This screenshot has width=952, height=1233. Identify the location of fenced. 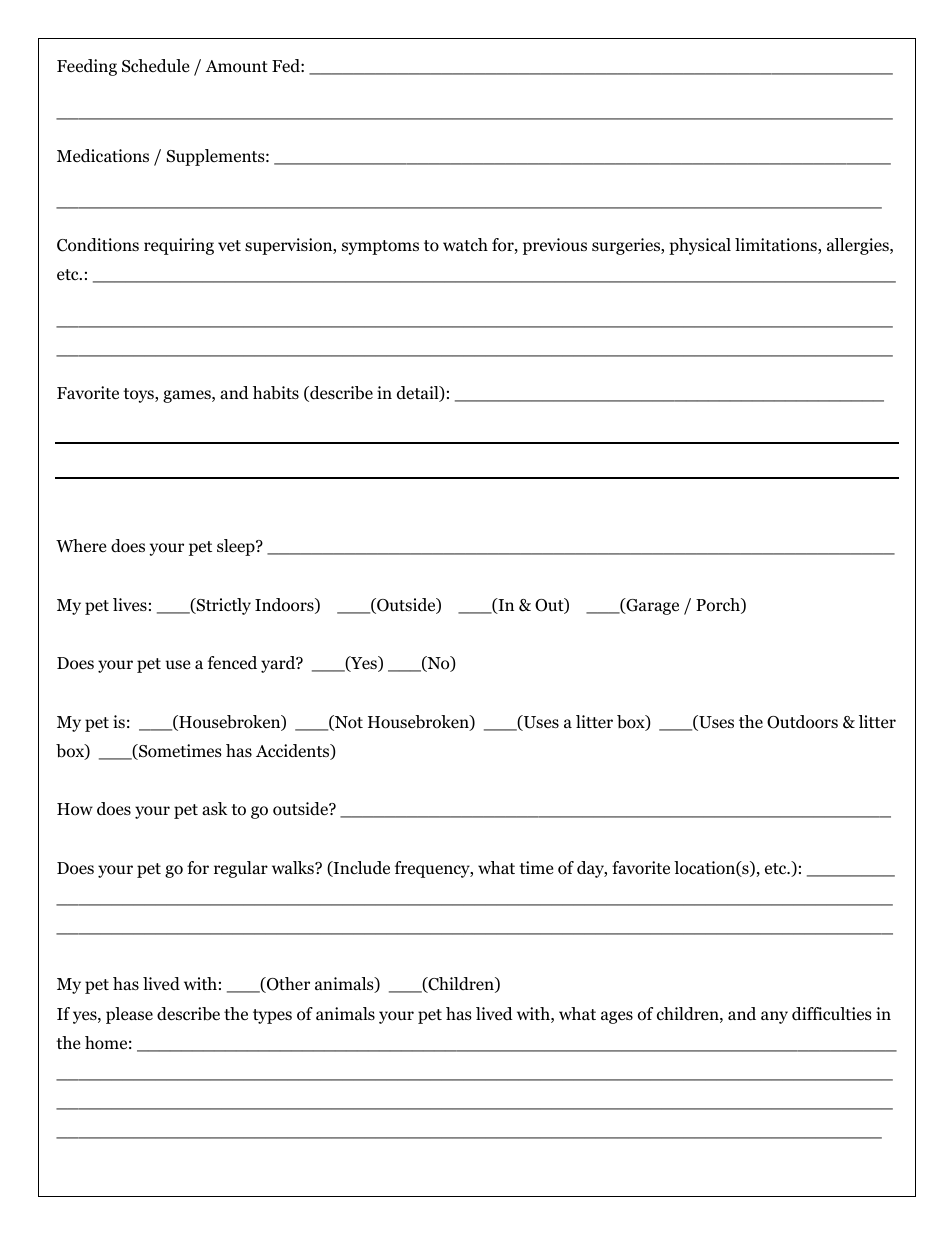
(232, 663).
